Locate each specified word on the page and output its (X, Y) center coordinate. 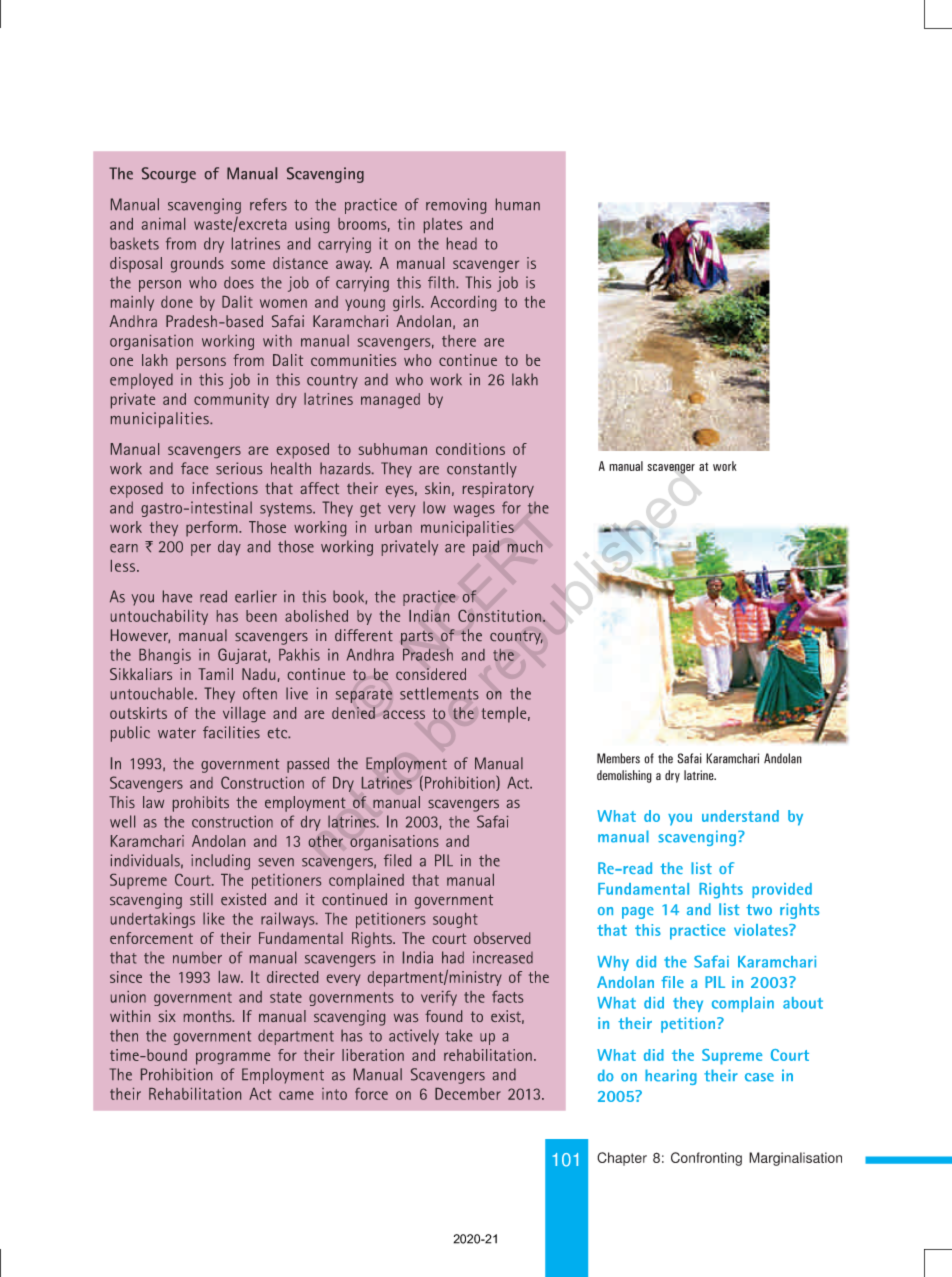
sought (455, 920)
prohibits (201, 804)
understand (740, 816)
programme (233, 1058)
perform (213, 529)
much (525, 547)
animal (163, 224)
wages (474, 511)
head (462, 243)
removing (456, 206)
